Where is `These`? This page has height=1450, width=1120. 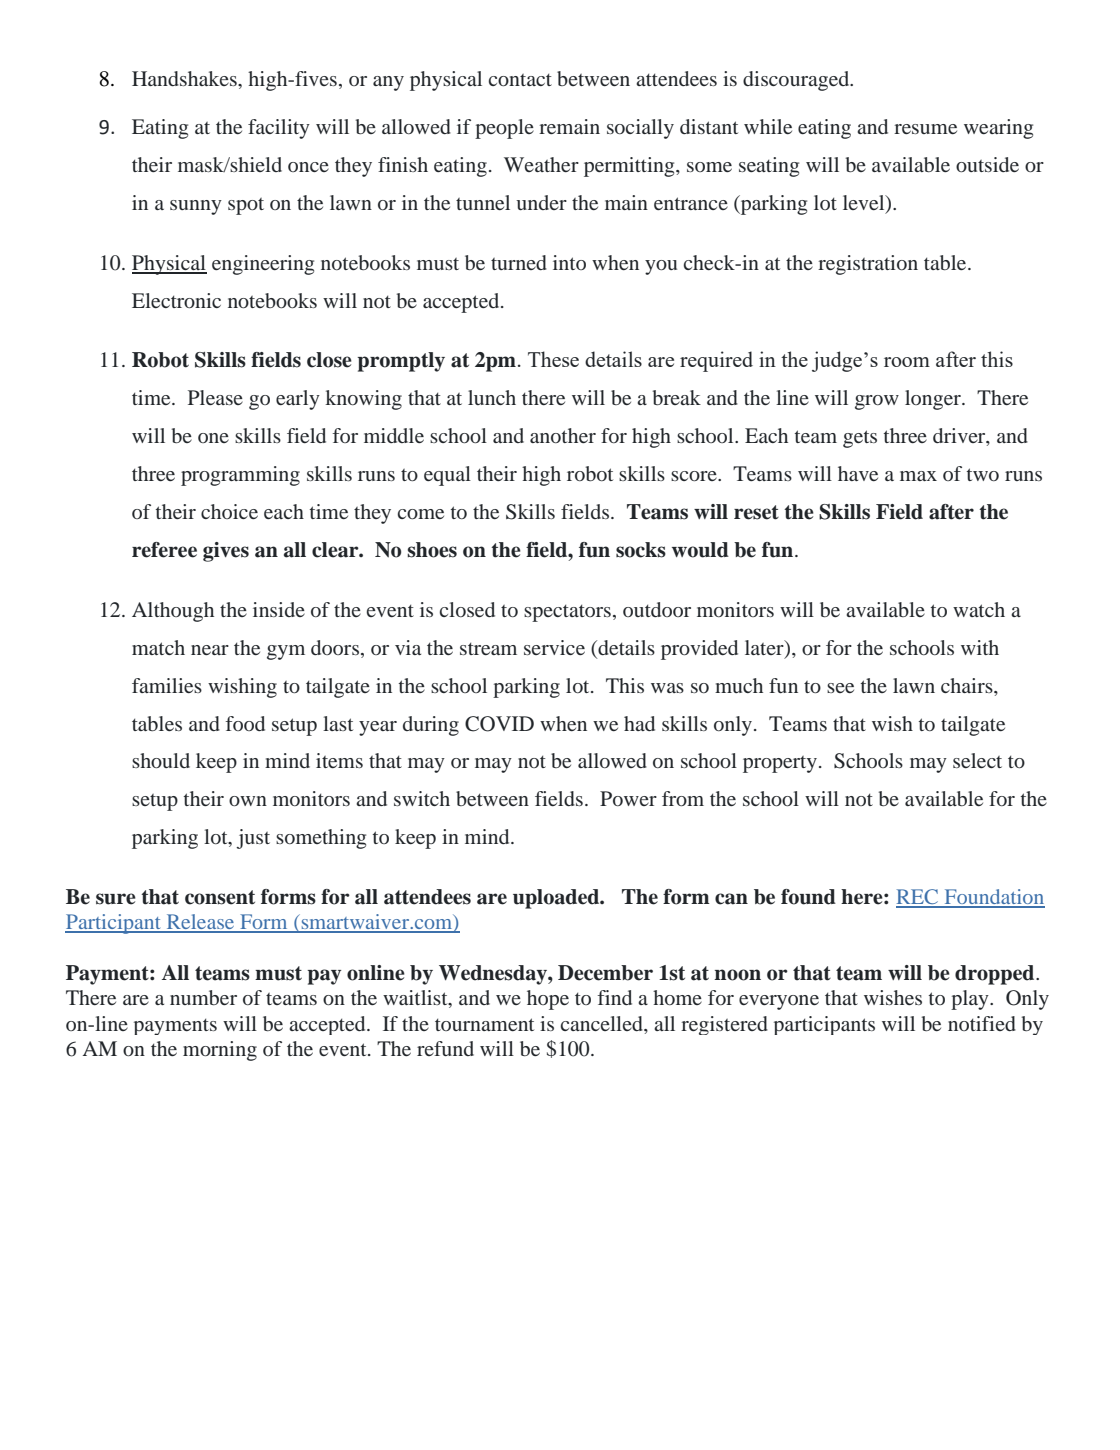
These is located at coordinates (553, 359).
